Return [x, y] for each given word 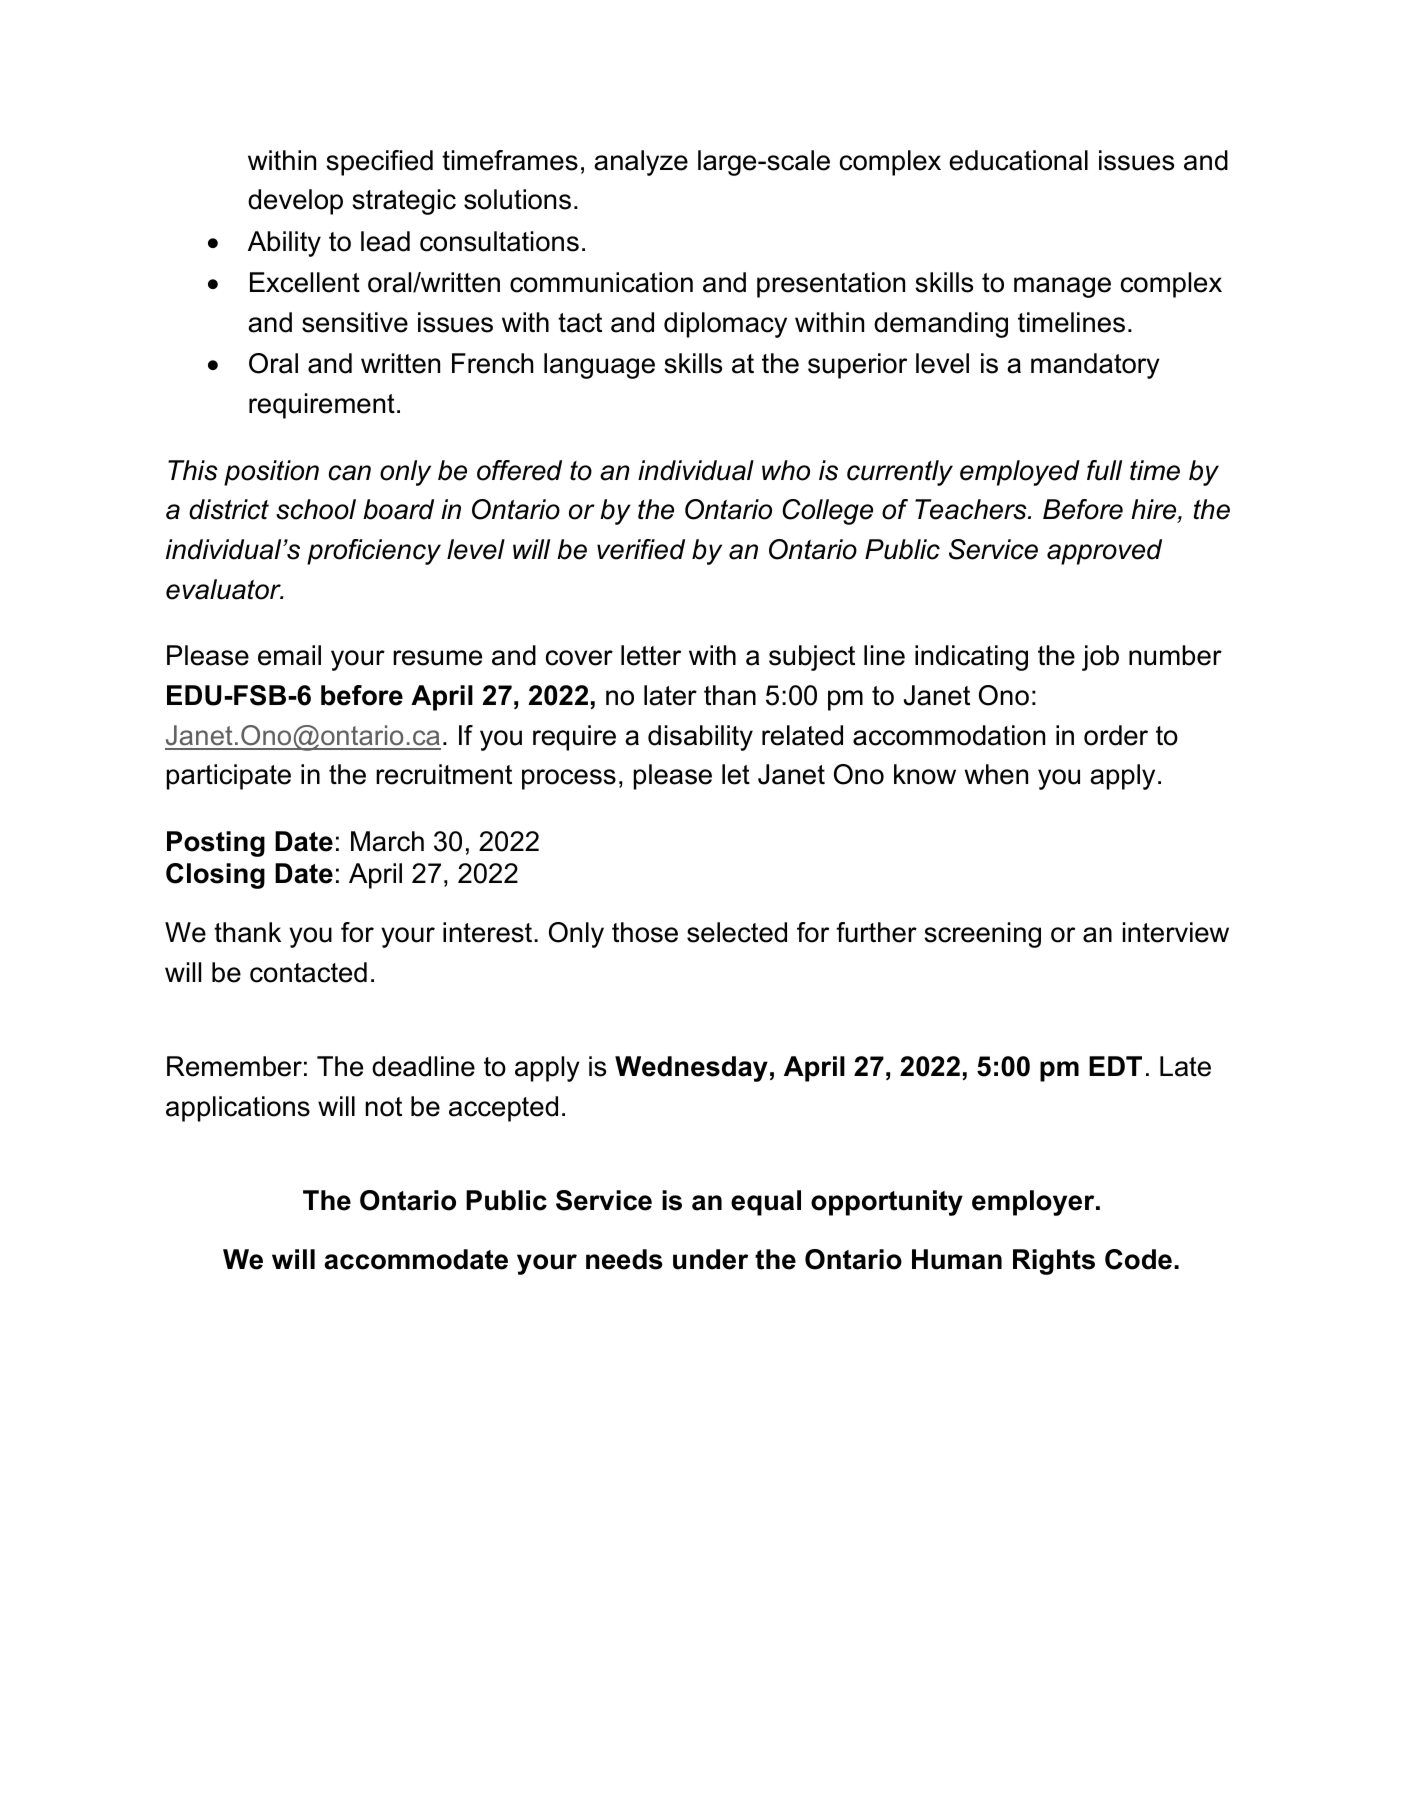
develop [295, 202]
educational [1018, 160]
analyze [641, 163]
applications [238, 1109]
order [1116, 735]
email [289, 655]
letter [651, 655]
